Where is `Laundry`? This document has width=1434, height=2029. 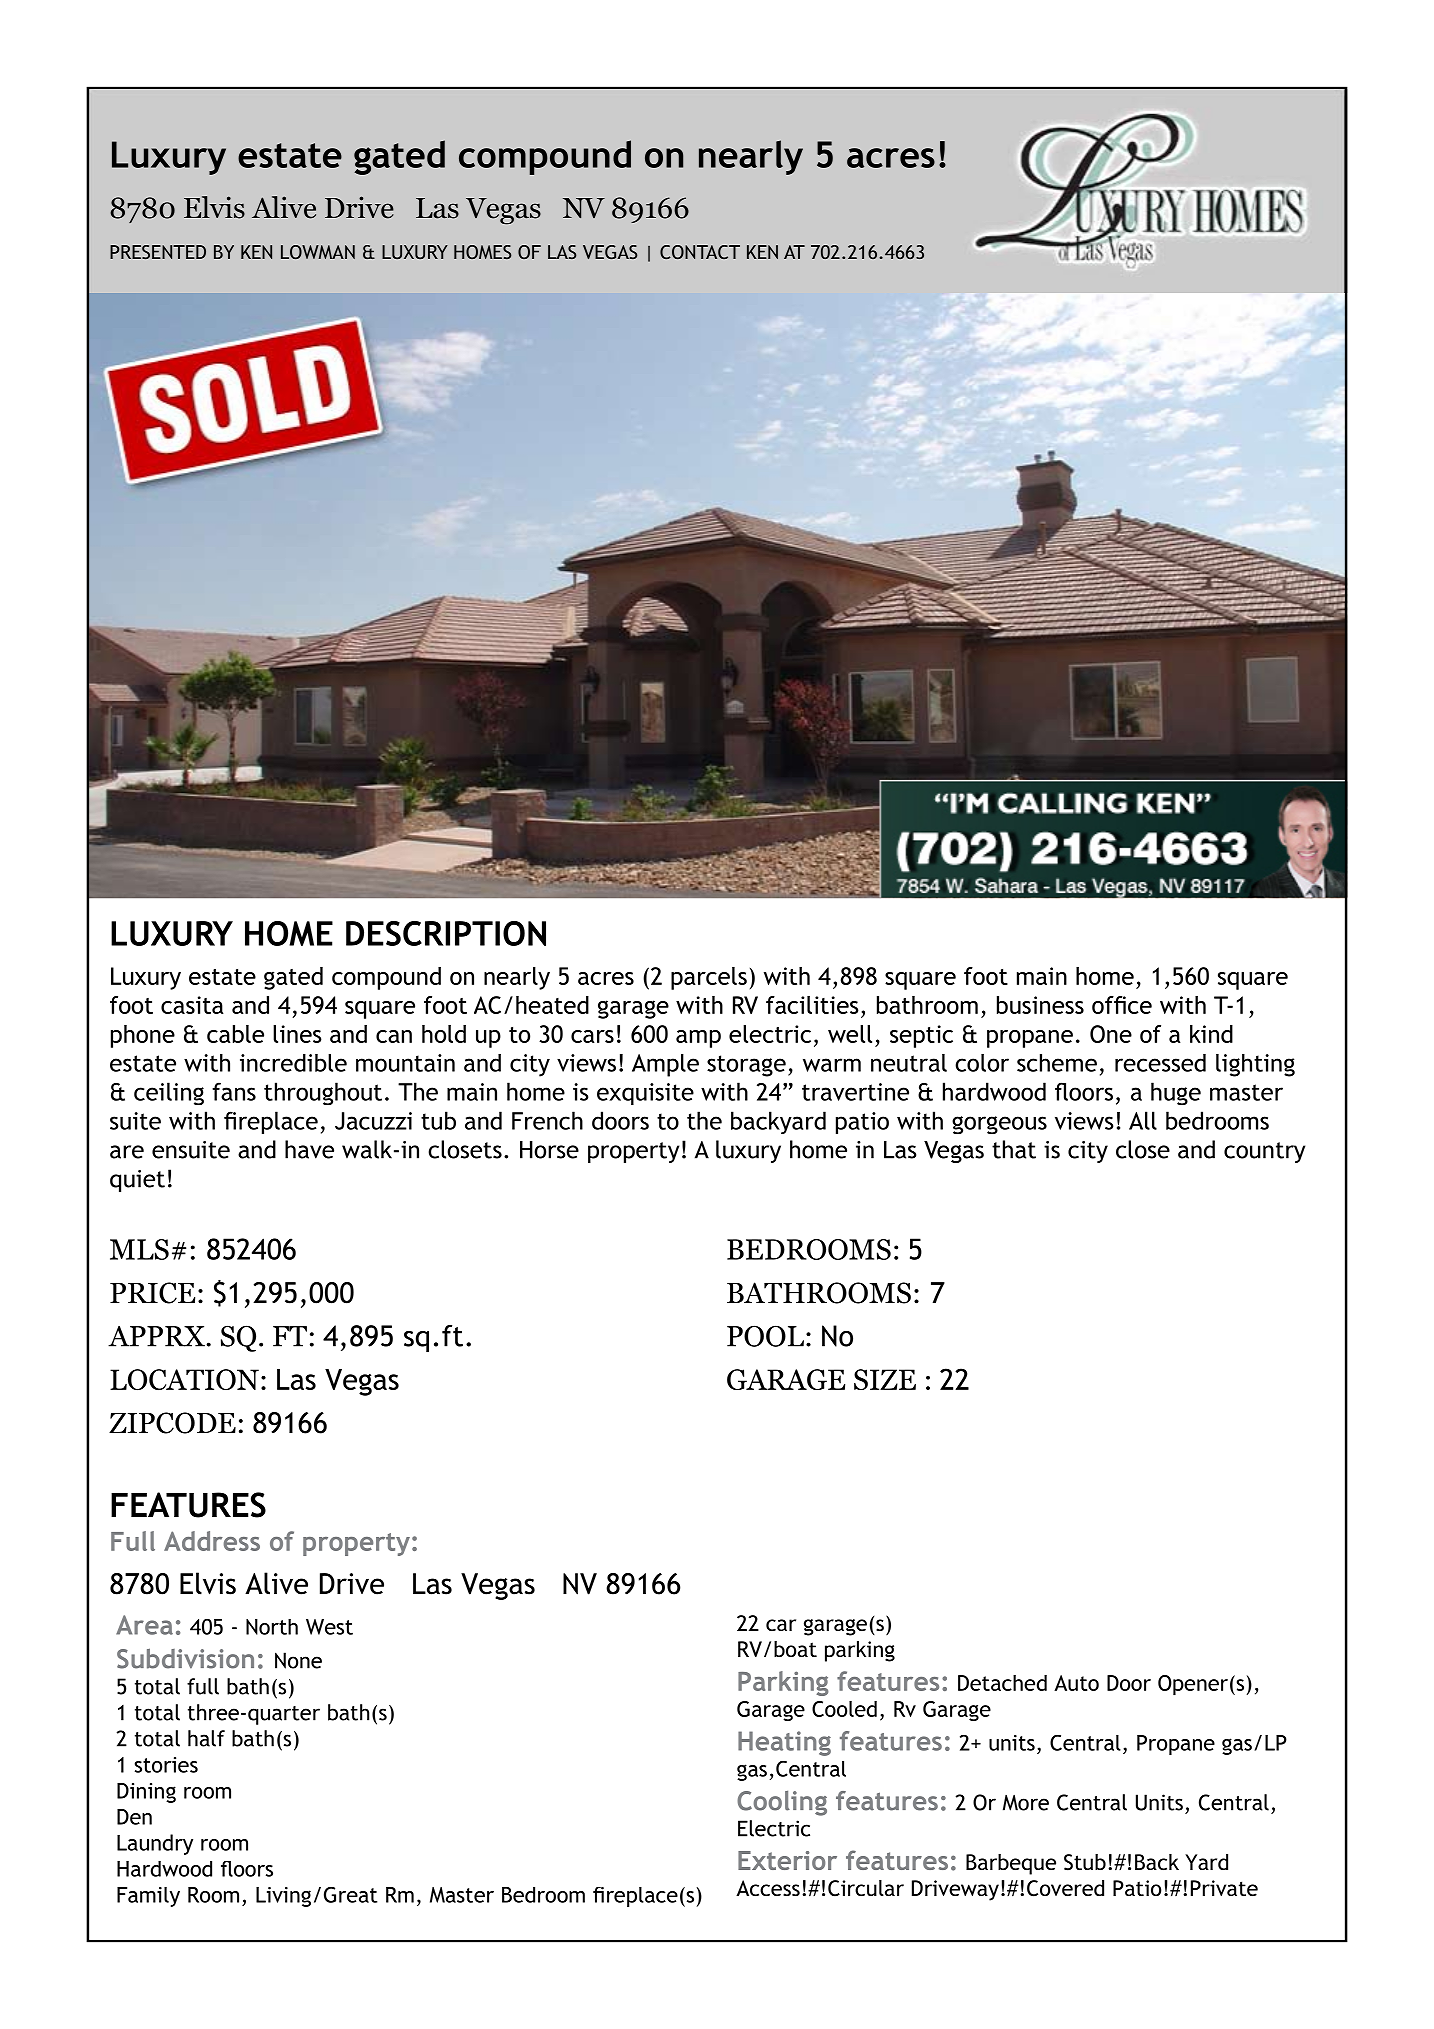 Laundry is located at coordinates (155, 1844).
